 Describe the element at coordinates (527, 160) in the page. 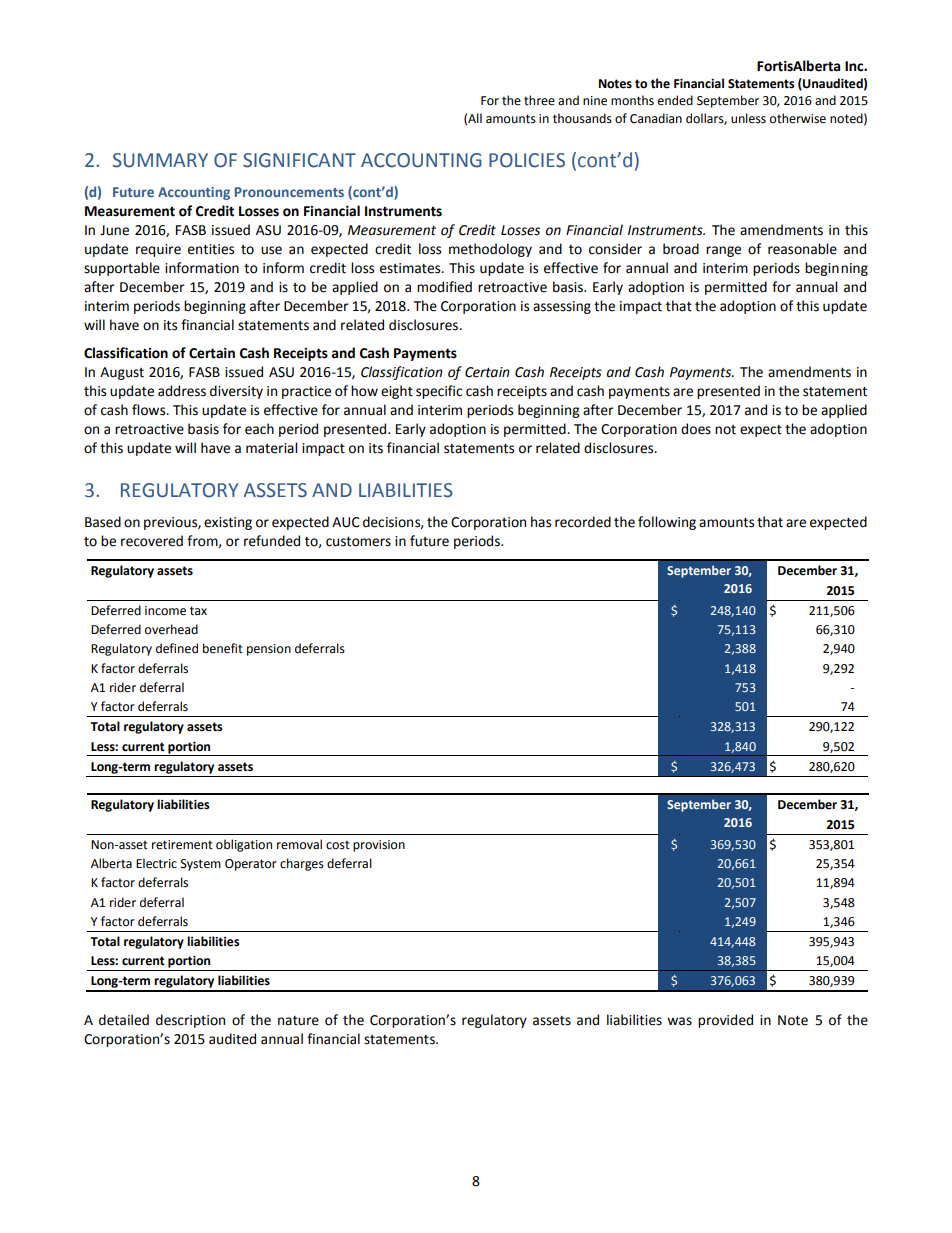

I see `POLICIES` at that location.
